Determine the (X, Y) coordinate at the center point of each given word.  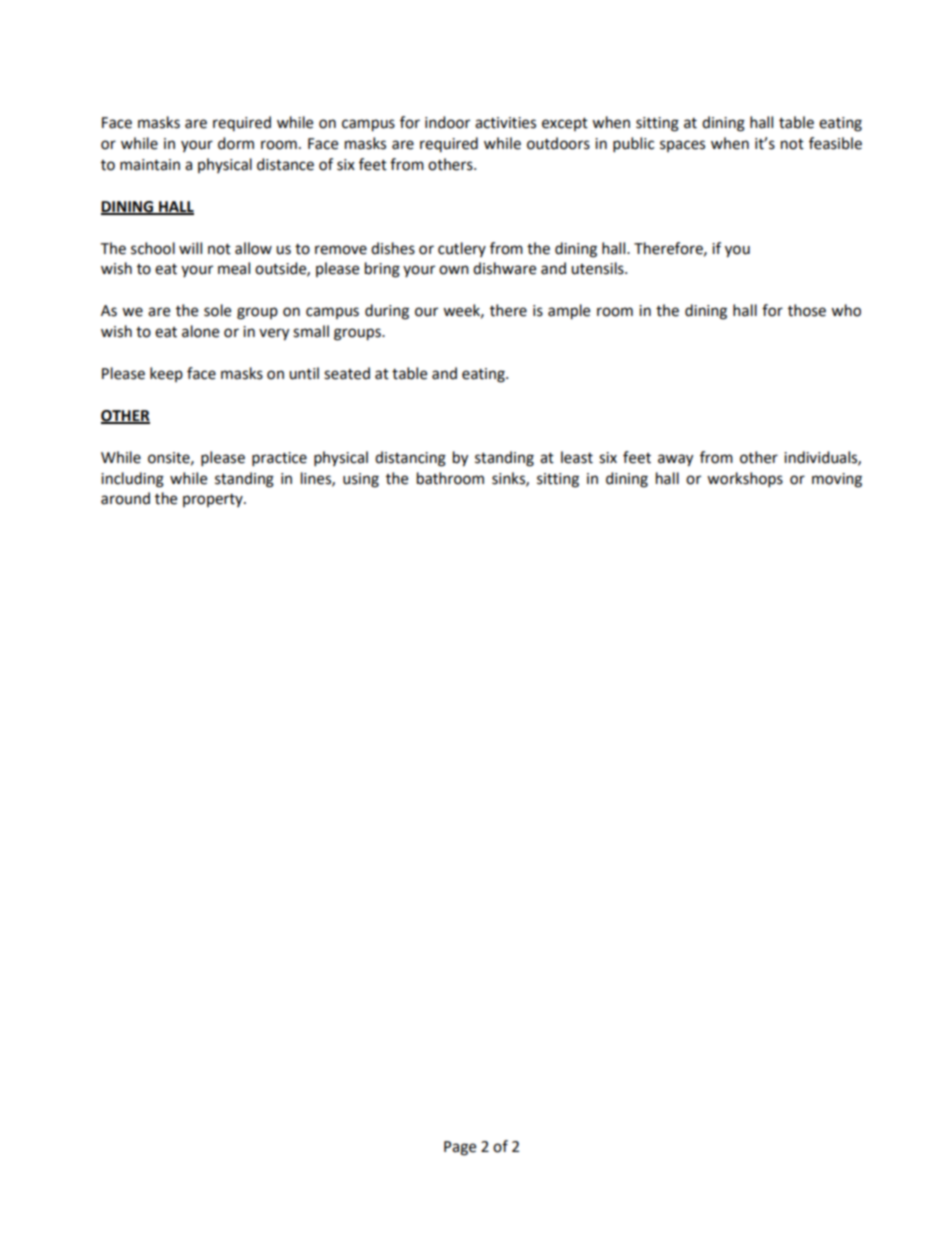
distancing (410, 459)
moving (837, 480)
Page (460, 1148)
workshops (745, 480)
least (577, 457)
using (361, 480)
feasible (835, 143)
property (214, 500)
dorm (236, 143)
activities (505, 123)
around (125, 498)
